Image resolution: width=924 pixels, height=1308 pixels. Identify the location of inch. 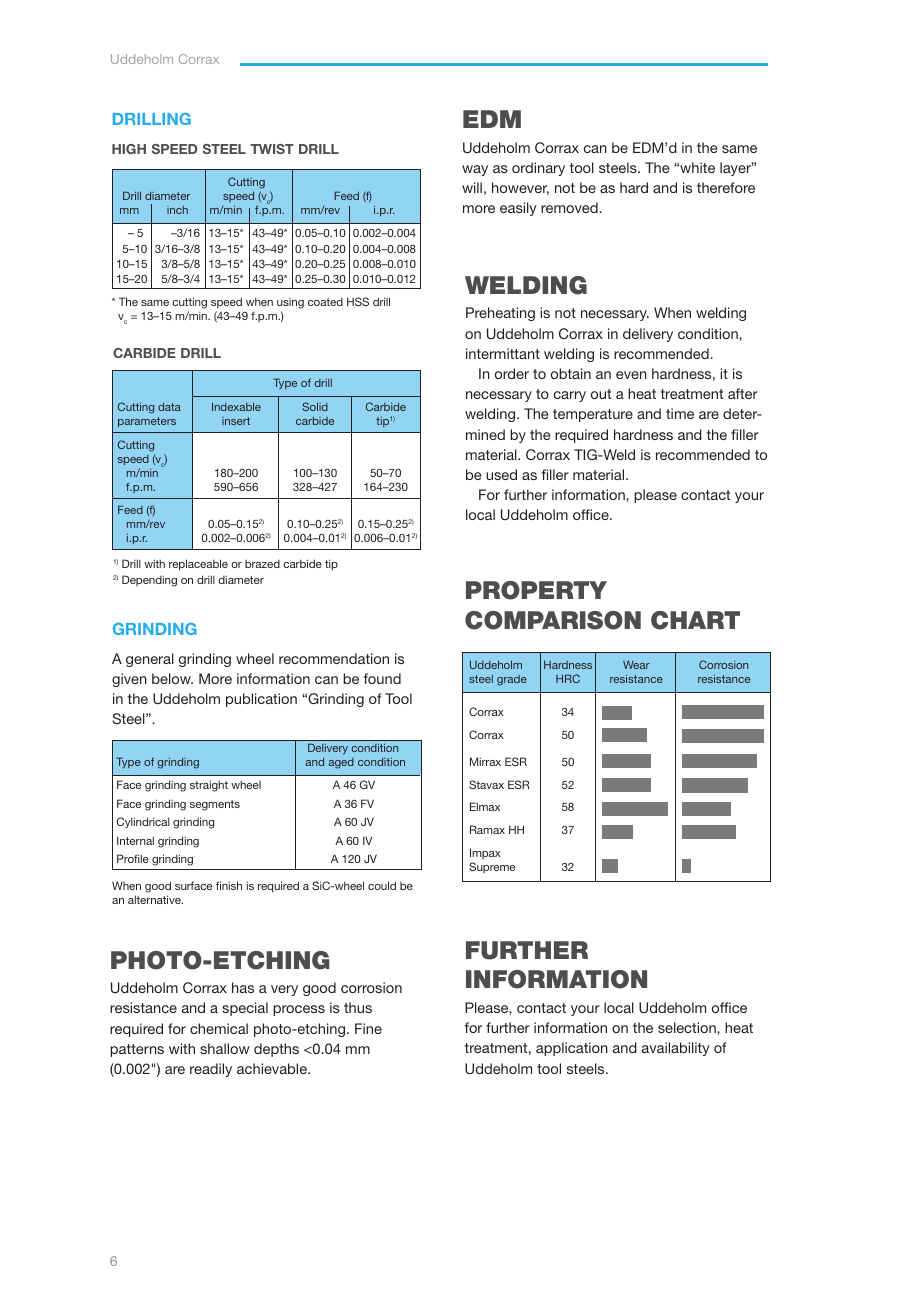
(177, 210).
